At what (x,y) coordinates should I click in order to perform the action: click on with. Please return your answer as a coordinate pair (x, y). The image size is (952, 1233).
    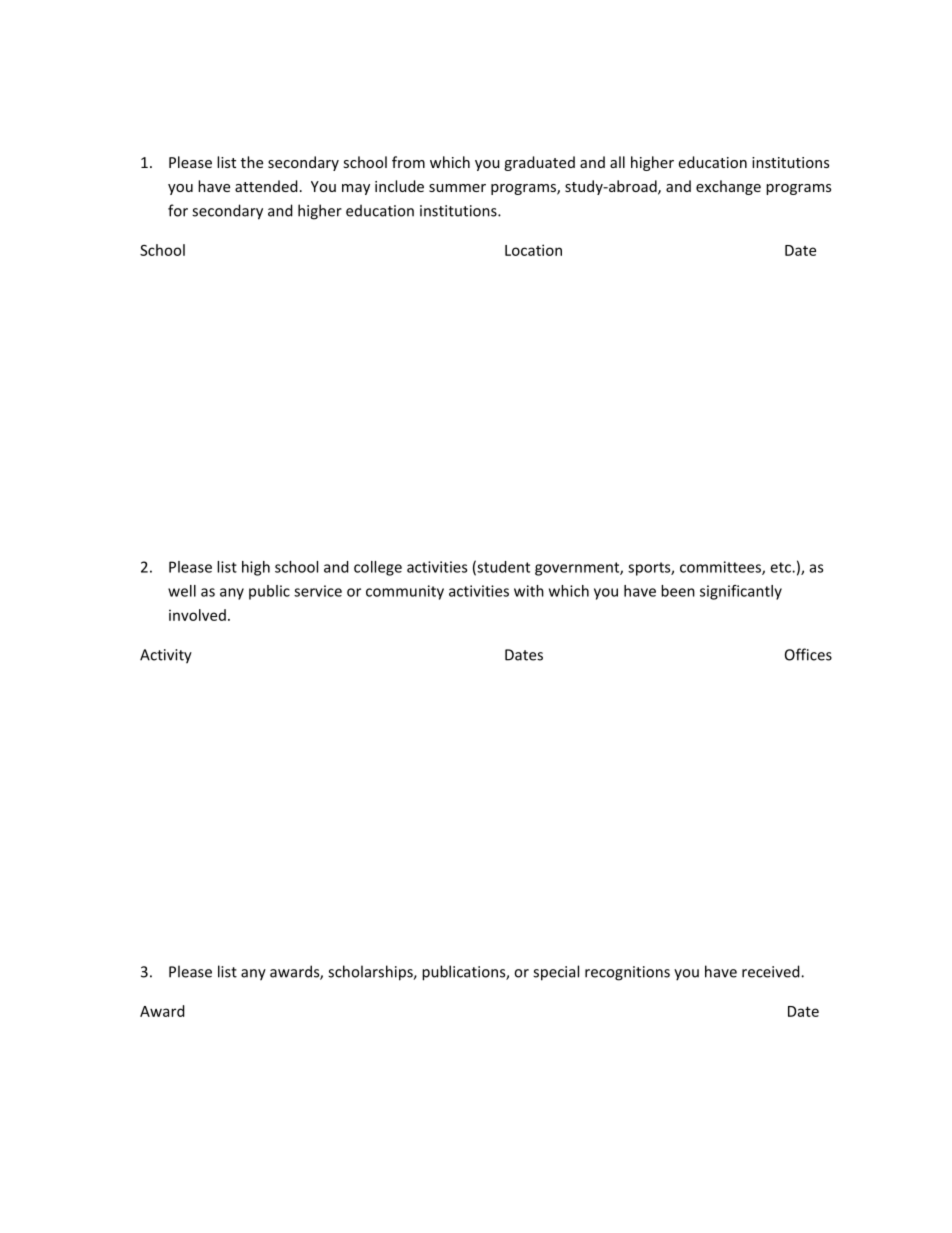
    Looking at the image, I should click on (529, 591).
